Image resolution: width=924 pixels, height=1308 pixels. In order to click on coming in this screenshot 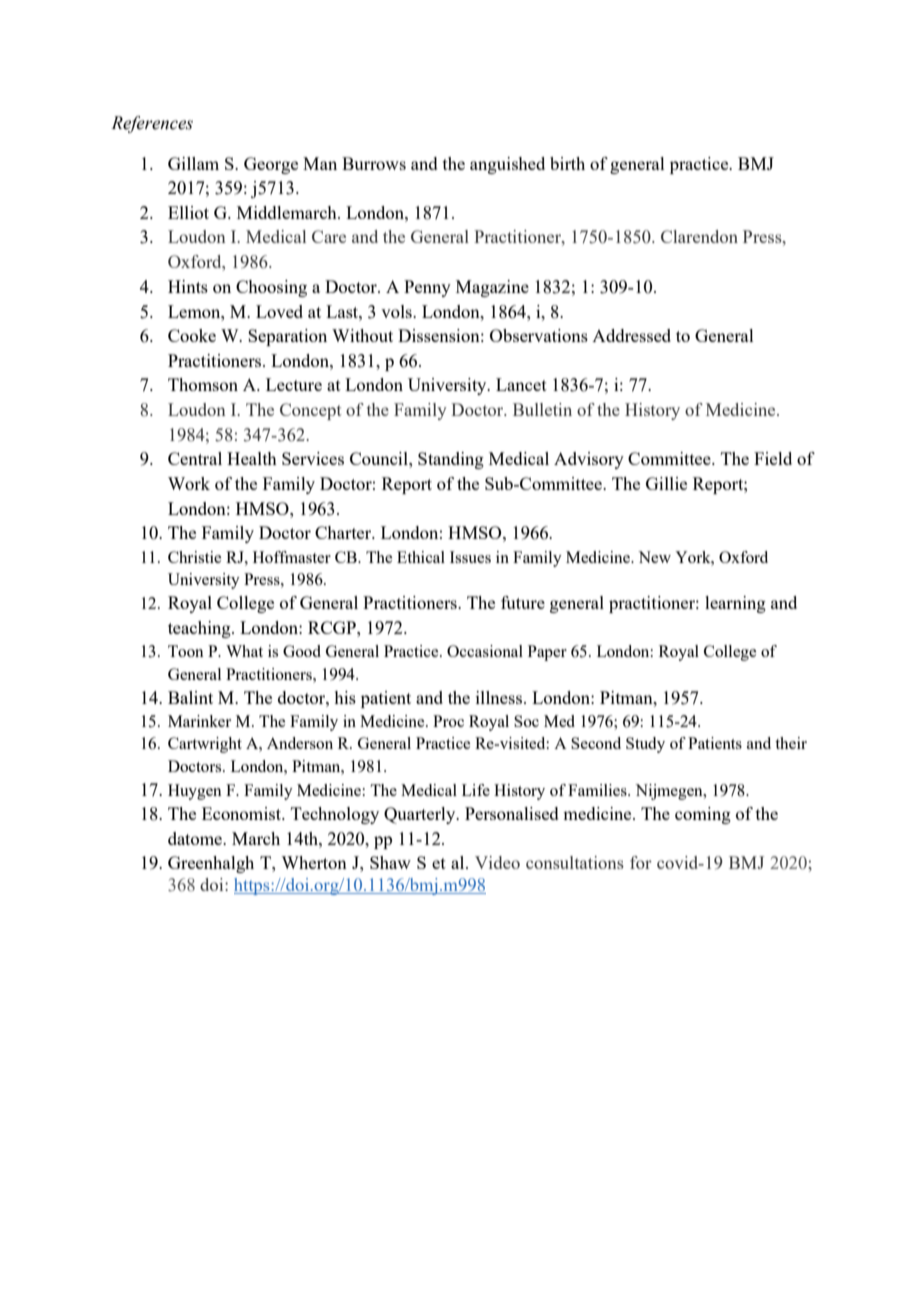, I will do `click(703, 815)`.
